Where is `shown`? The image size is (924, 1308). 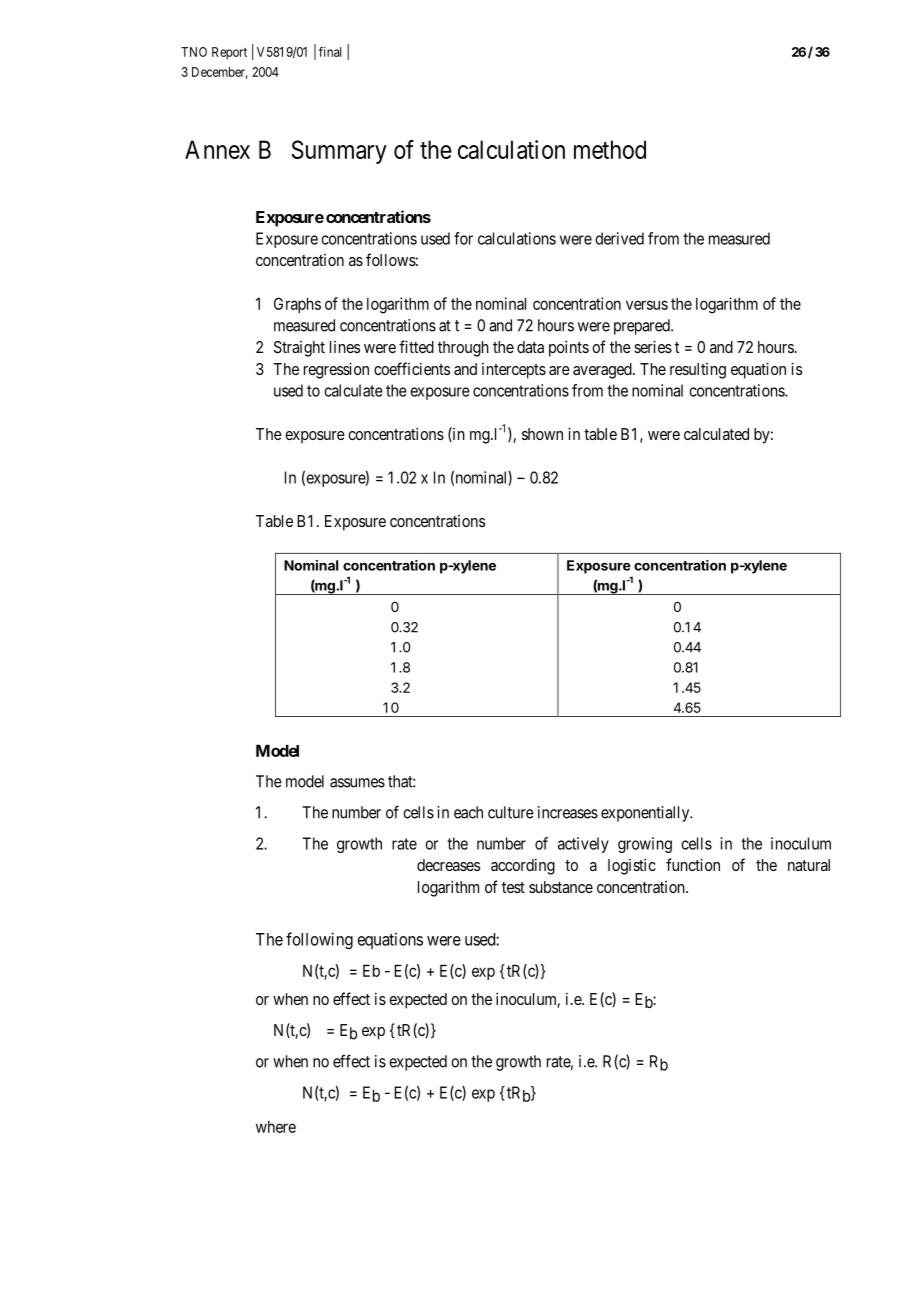
shown is located at coordinates (542, 434).
